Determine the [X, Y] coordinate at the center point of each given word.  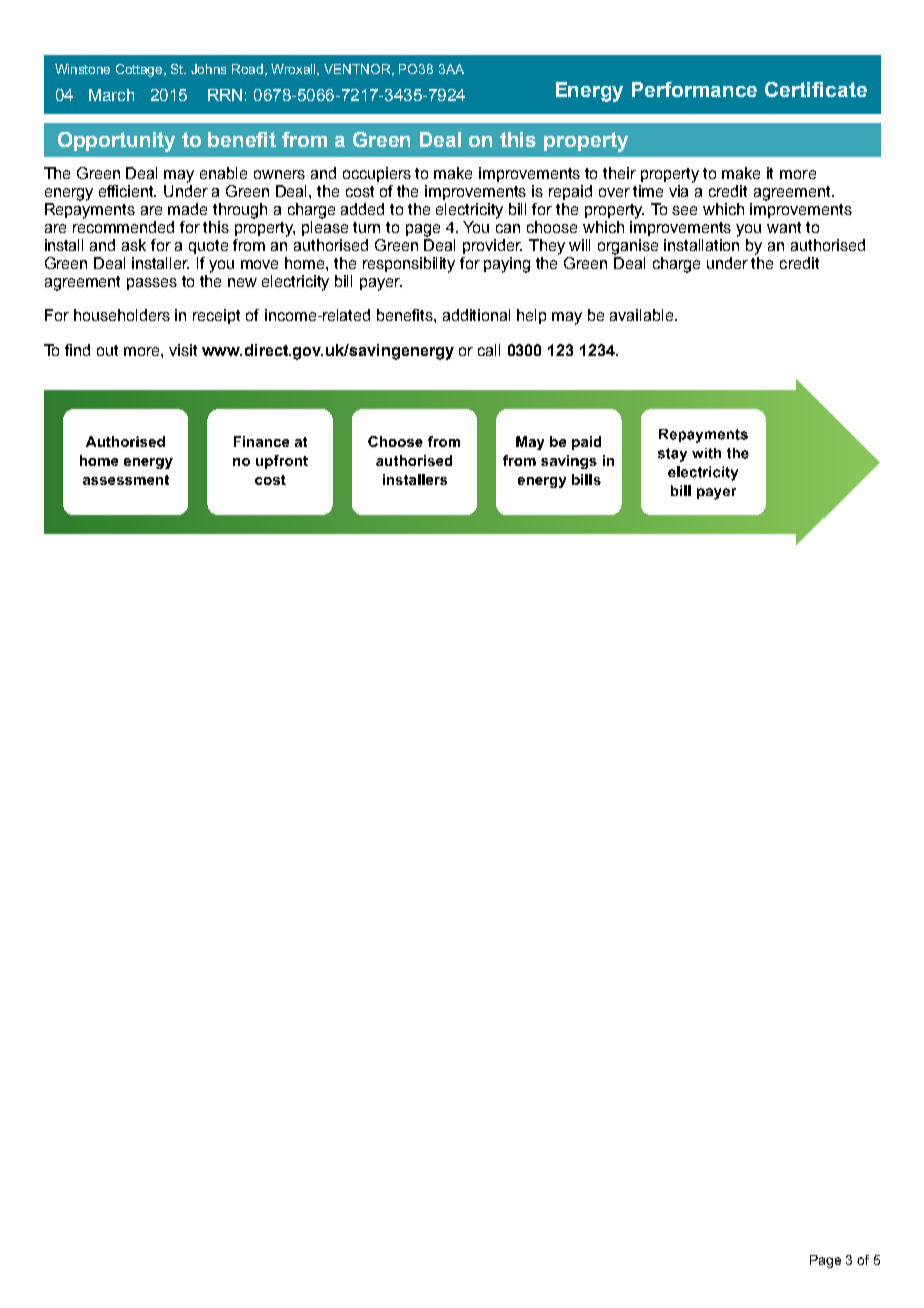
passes [152, 284]
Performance [694, 89]
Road [249, 70]
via [678, 191]
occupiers [377, 174]
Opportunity [116, 142]
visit [183, 350]
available [643, 315]
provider [492, 246]
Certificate [816, 89]
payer [381, 284]
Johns [208, 69]
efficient [127, 191]
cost [360, 191]
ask [134, 245]
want [784, 227]
